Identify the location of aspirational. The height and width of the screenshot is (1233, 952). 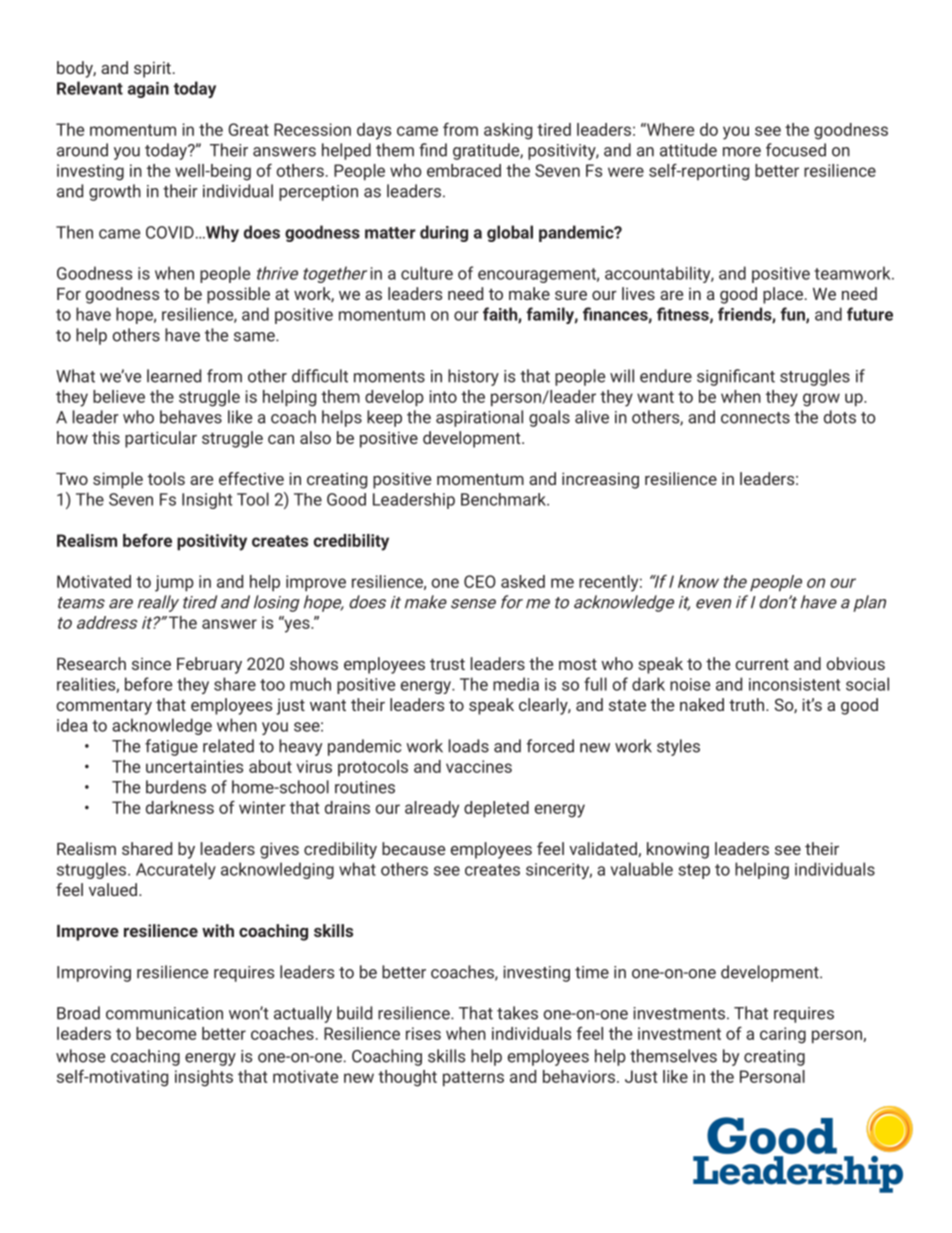
(479, 418).
